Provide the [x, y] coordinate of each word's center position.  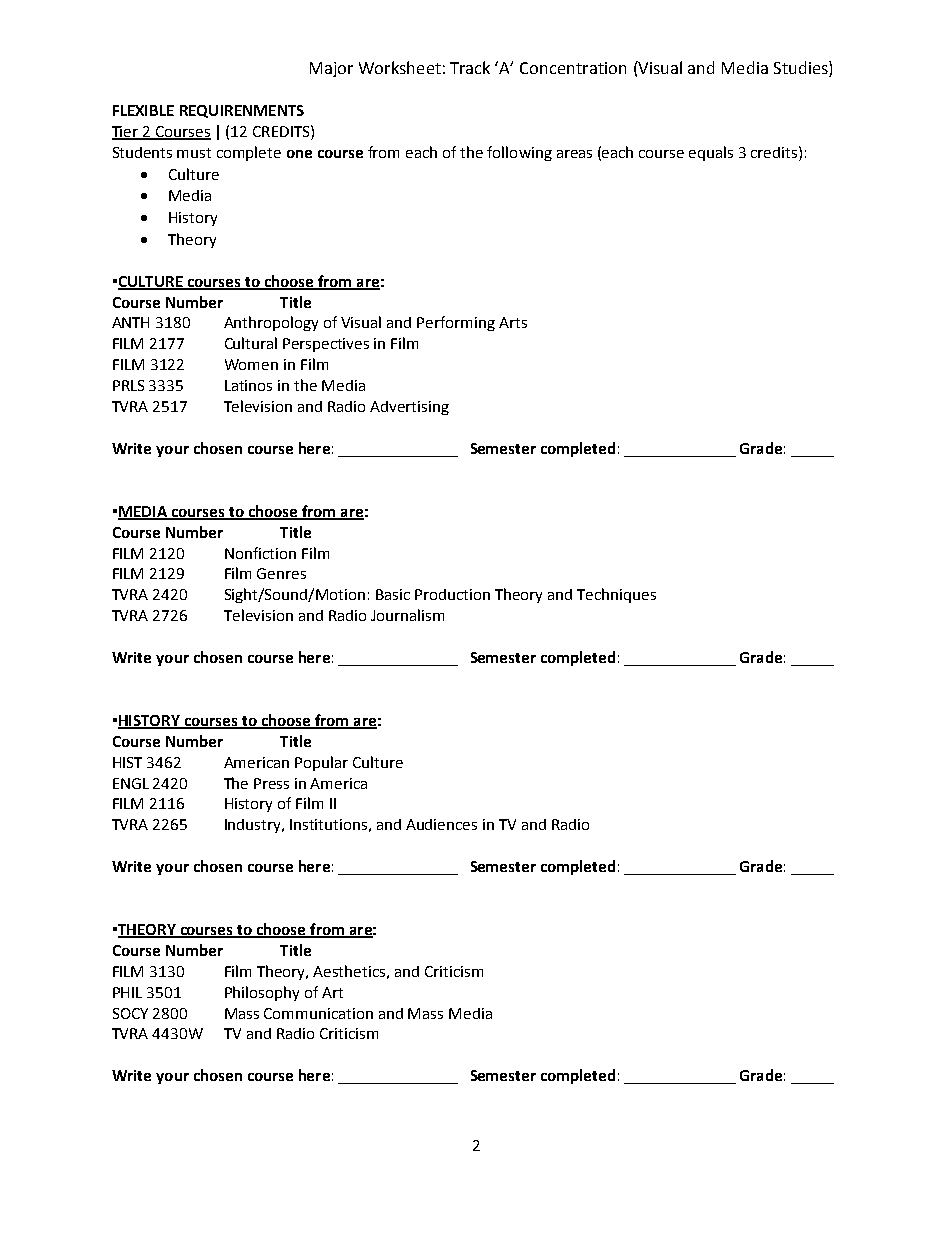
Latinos [248, 385]
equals [711, 153]
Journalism [407, 615]
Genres [281, 573]
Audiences [441, 824]
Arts [513, 322]
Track [470, 67]
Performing [456, 323]
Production [452, 594]
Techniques [616, 595]
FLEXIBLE [143, 110]
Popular [321, 763]
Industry [254, 826]
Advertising [409, 408]
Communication [318, 1013]
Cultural [251, 343]
